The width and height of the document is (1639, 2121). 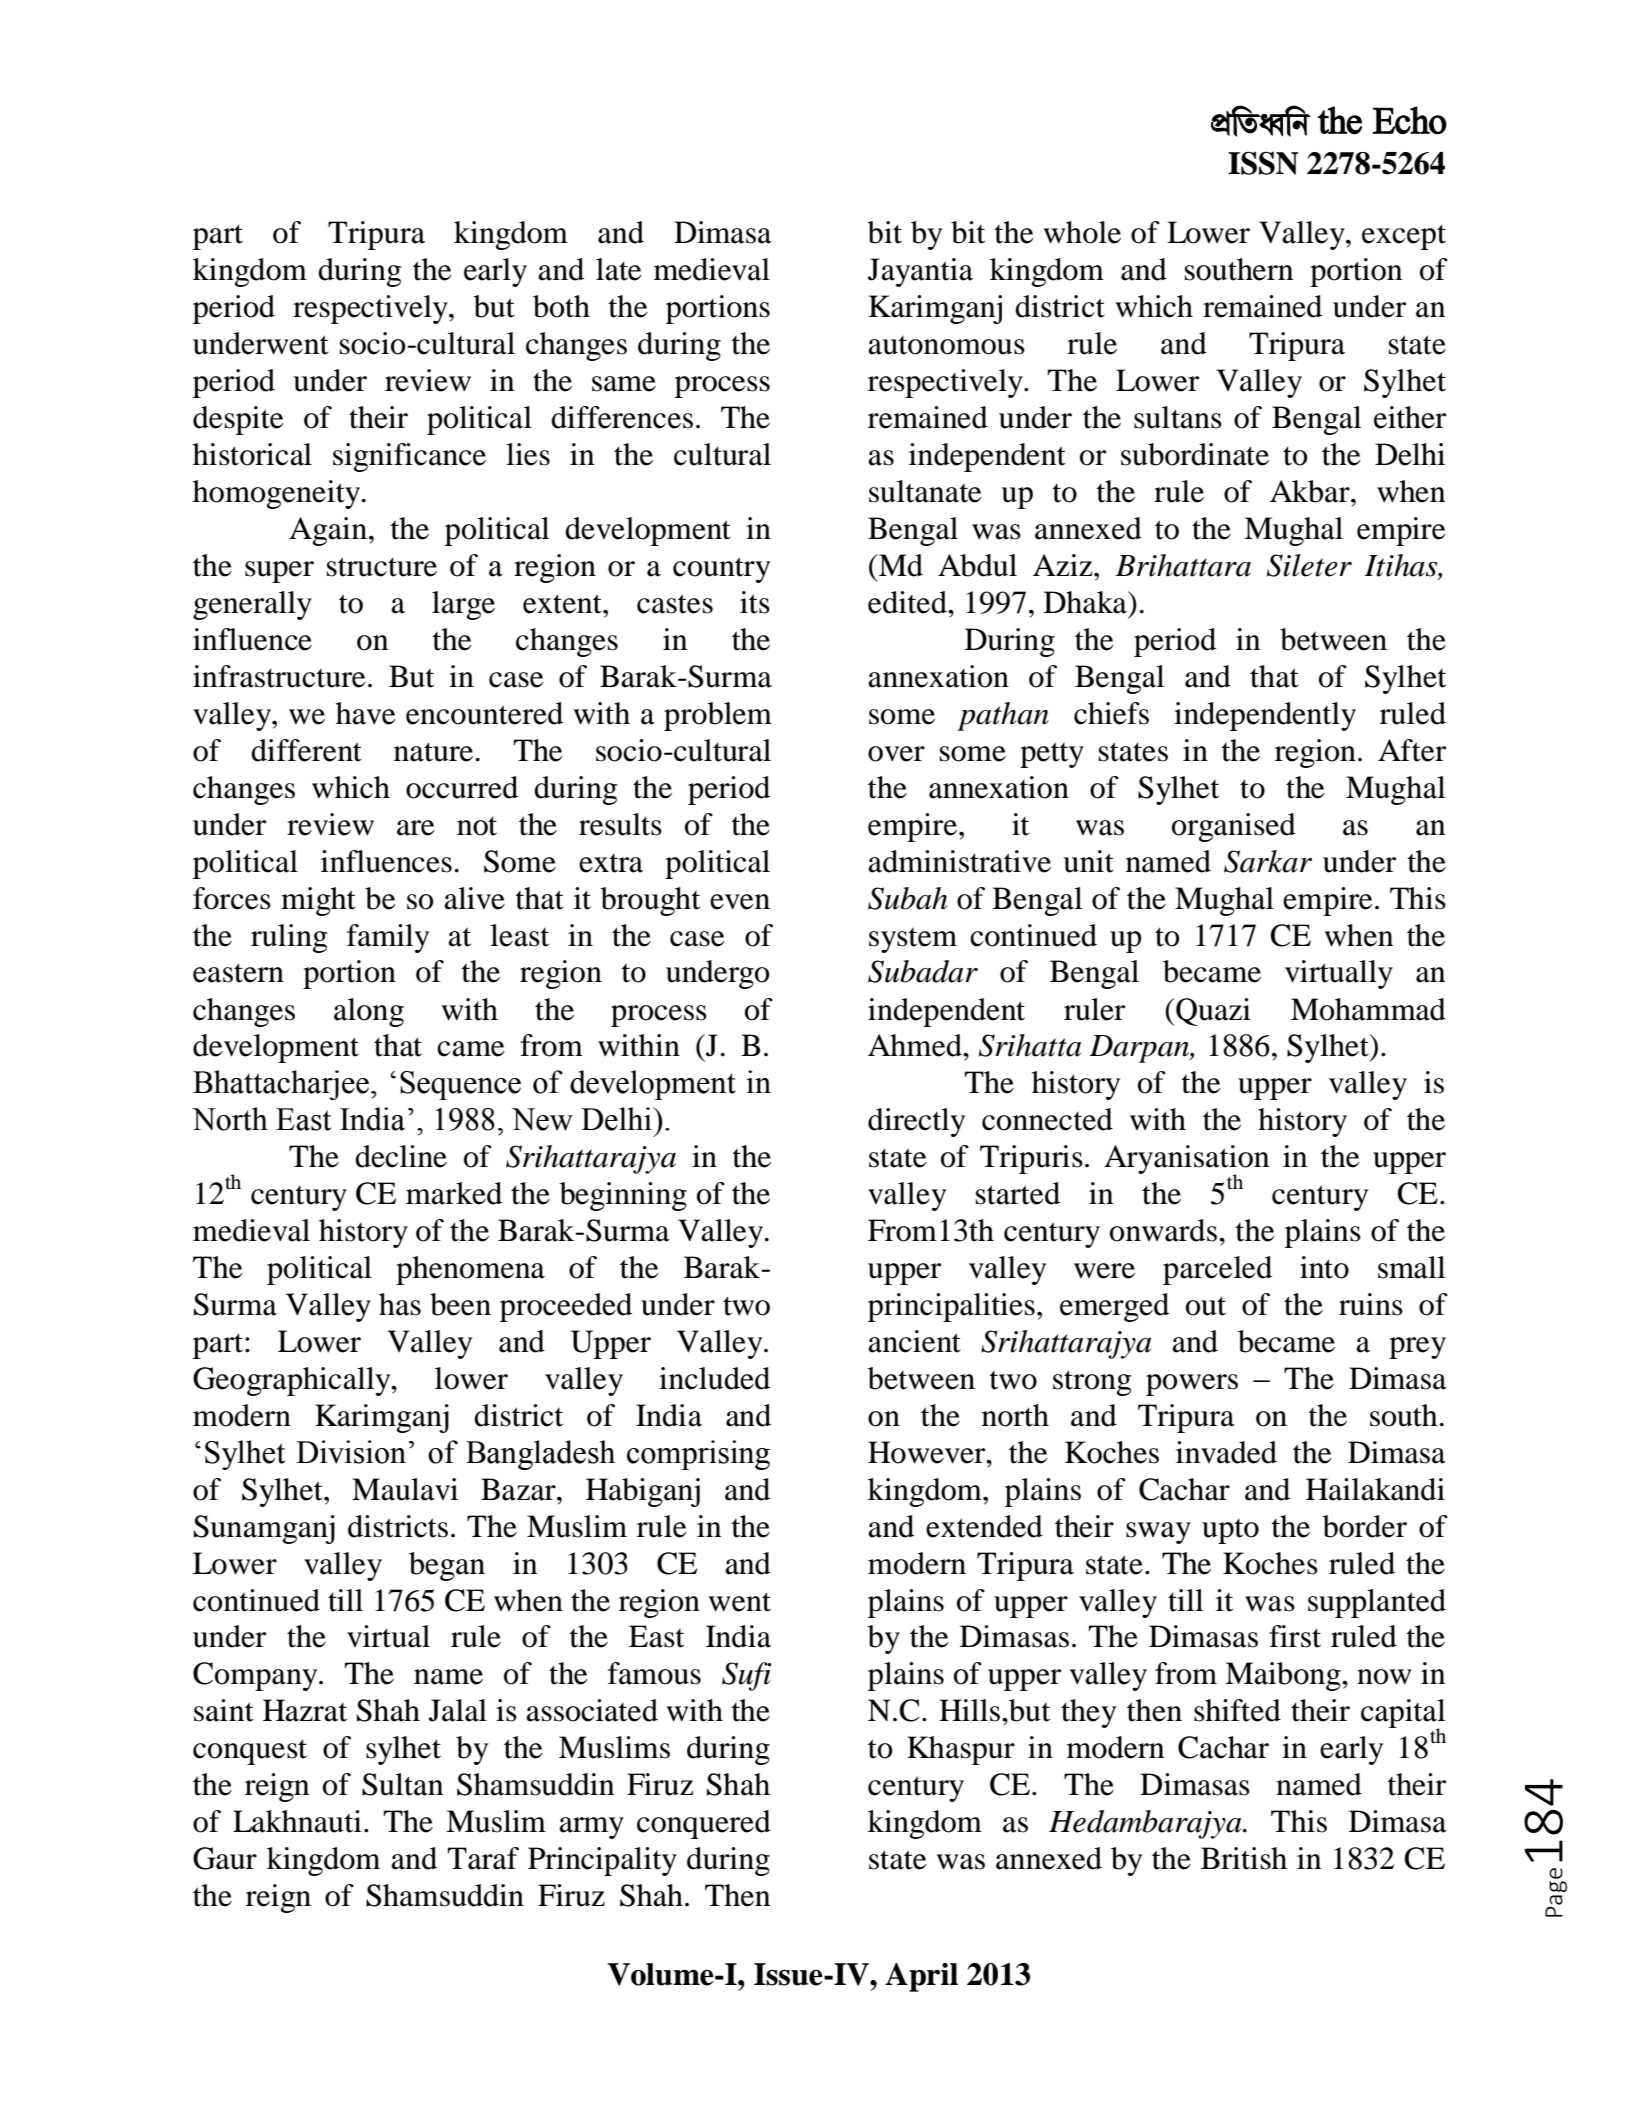 I want to click on British, so click(x=1244, y=1858).
